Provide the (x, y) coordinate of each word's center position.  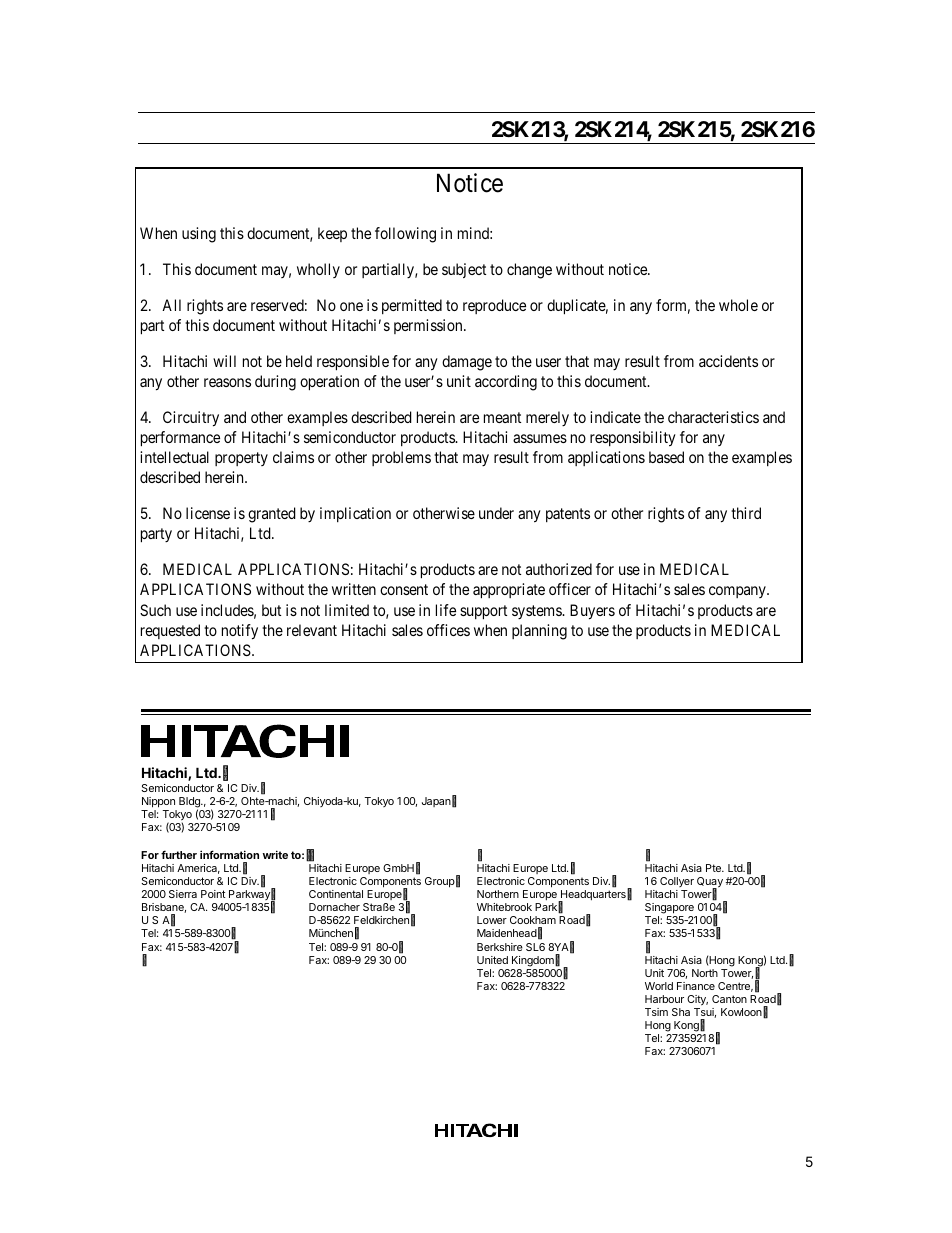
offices (448, 630)
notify (240, 632)
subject (464, 270)
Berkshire (500, 947)
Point (213, 894)
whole (738, 305)
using (199, 235)
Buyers (592, 612)
